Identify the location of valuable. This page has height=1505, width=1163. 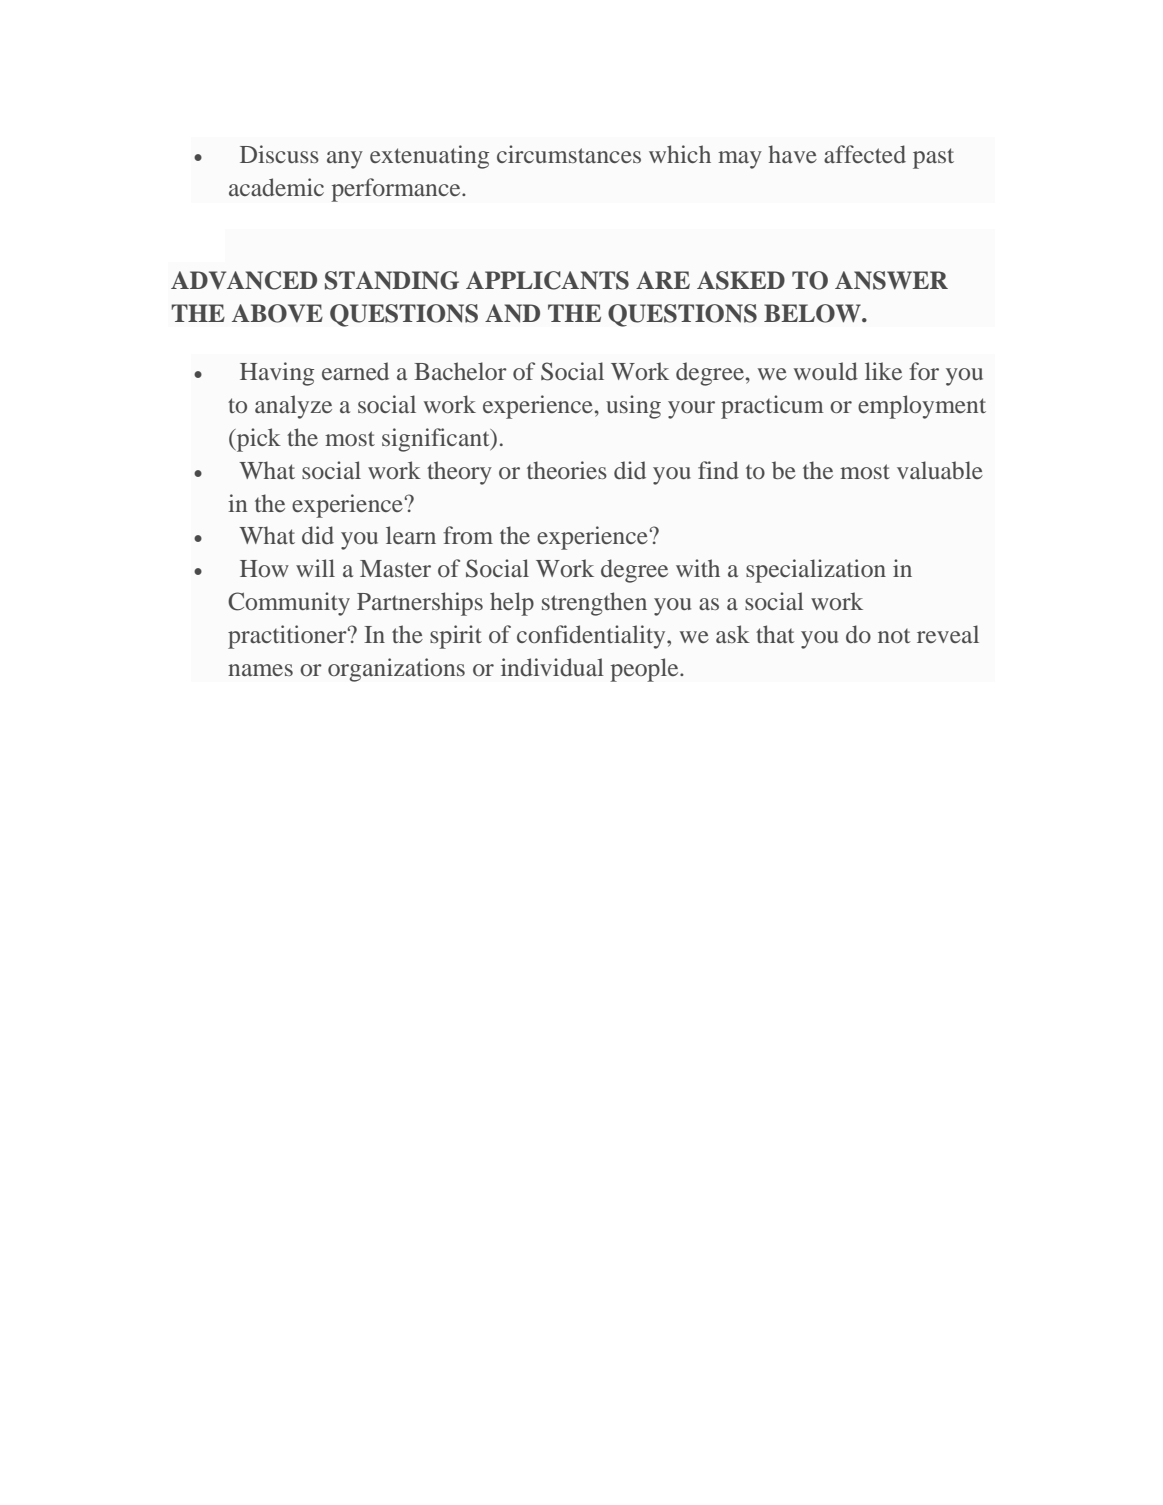
(940, 470).
